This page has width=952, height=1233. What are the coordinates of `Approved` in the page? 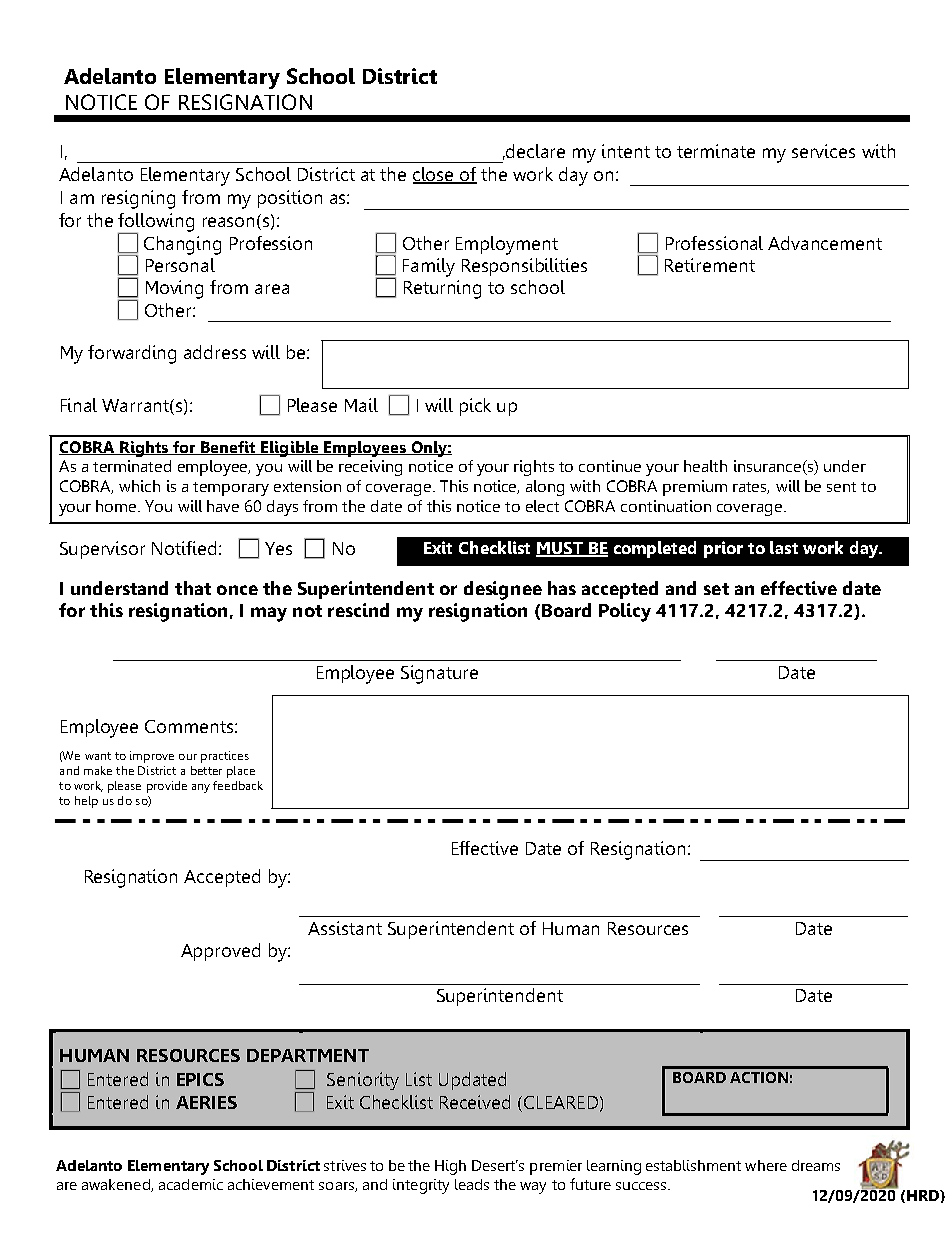 It's located at (220, 952).
